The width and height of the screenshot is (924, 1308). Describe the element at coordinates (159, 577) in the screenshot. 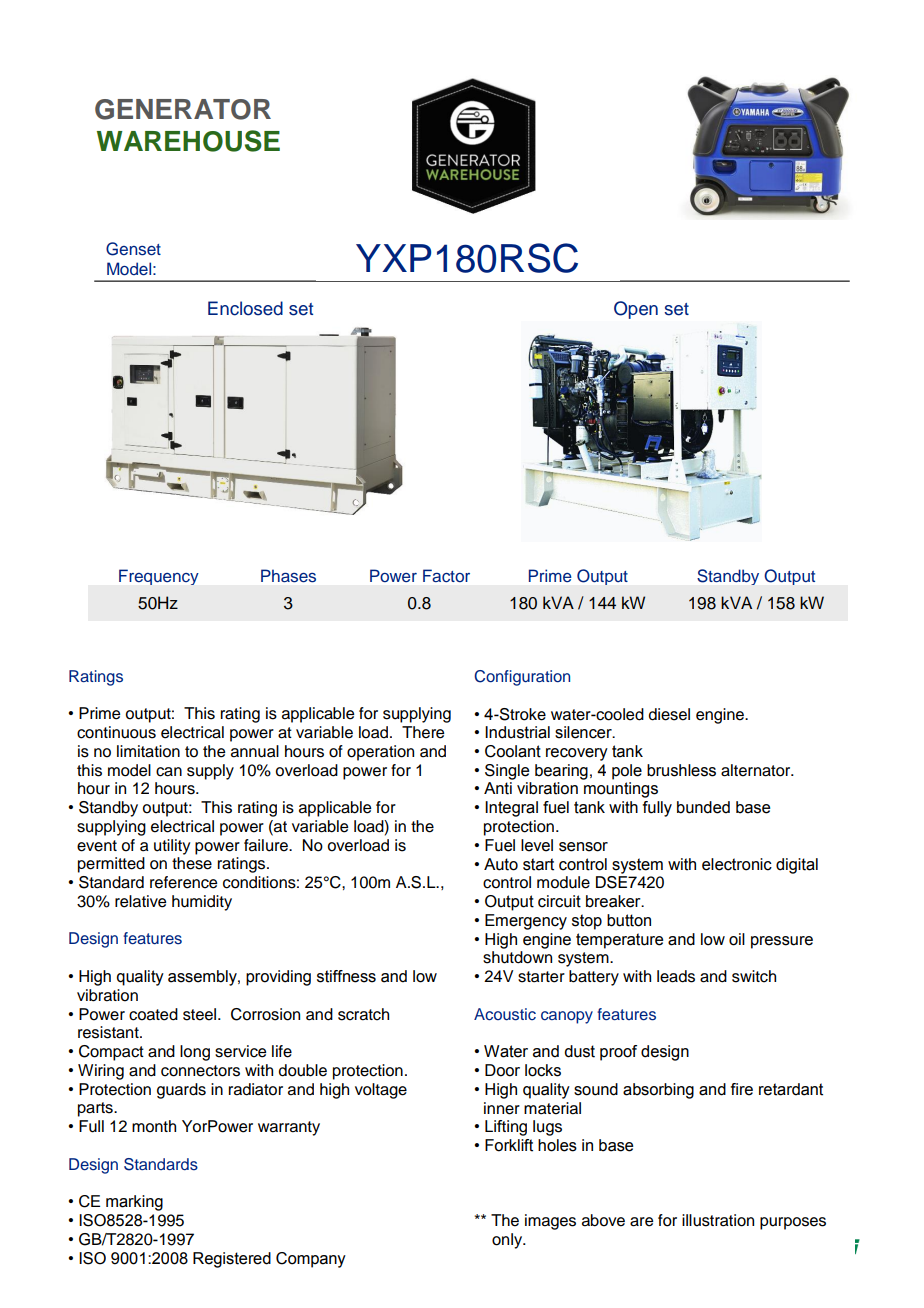

I see `Frequency` at that location.
